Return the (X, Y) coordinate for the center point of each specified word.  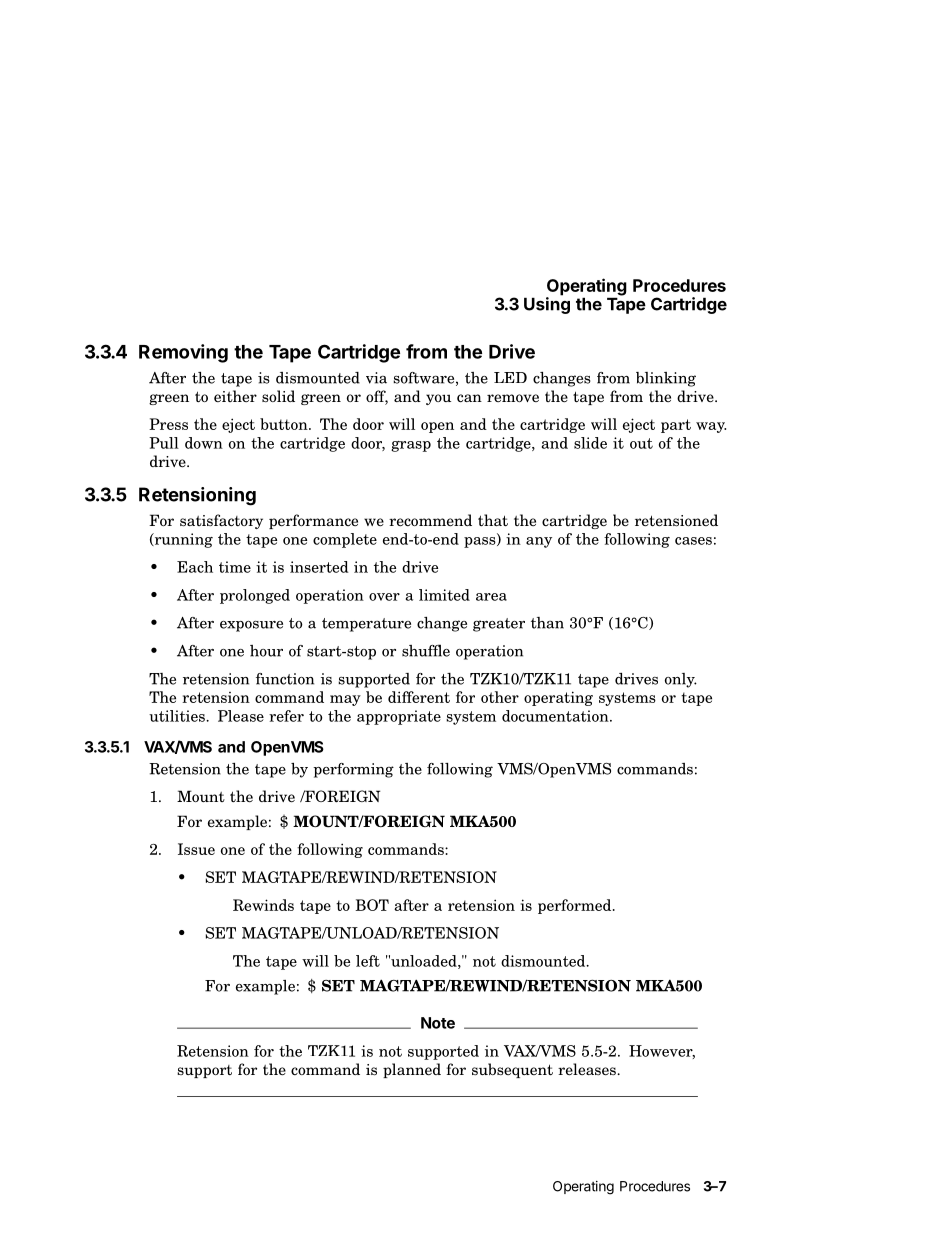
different (419, 697)
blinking (666, 379)
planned (412, 1070)
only (681, 680)
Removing (183, 353)
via (376, 378)
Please (241, 716)
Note (438, 1023)
